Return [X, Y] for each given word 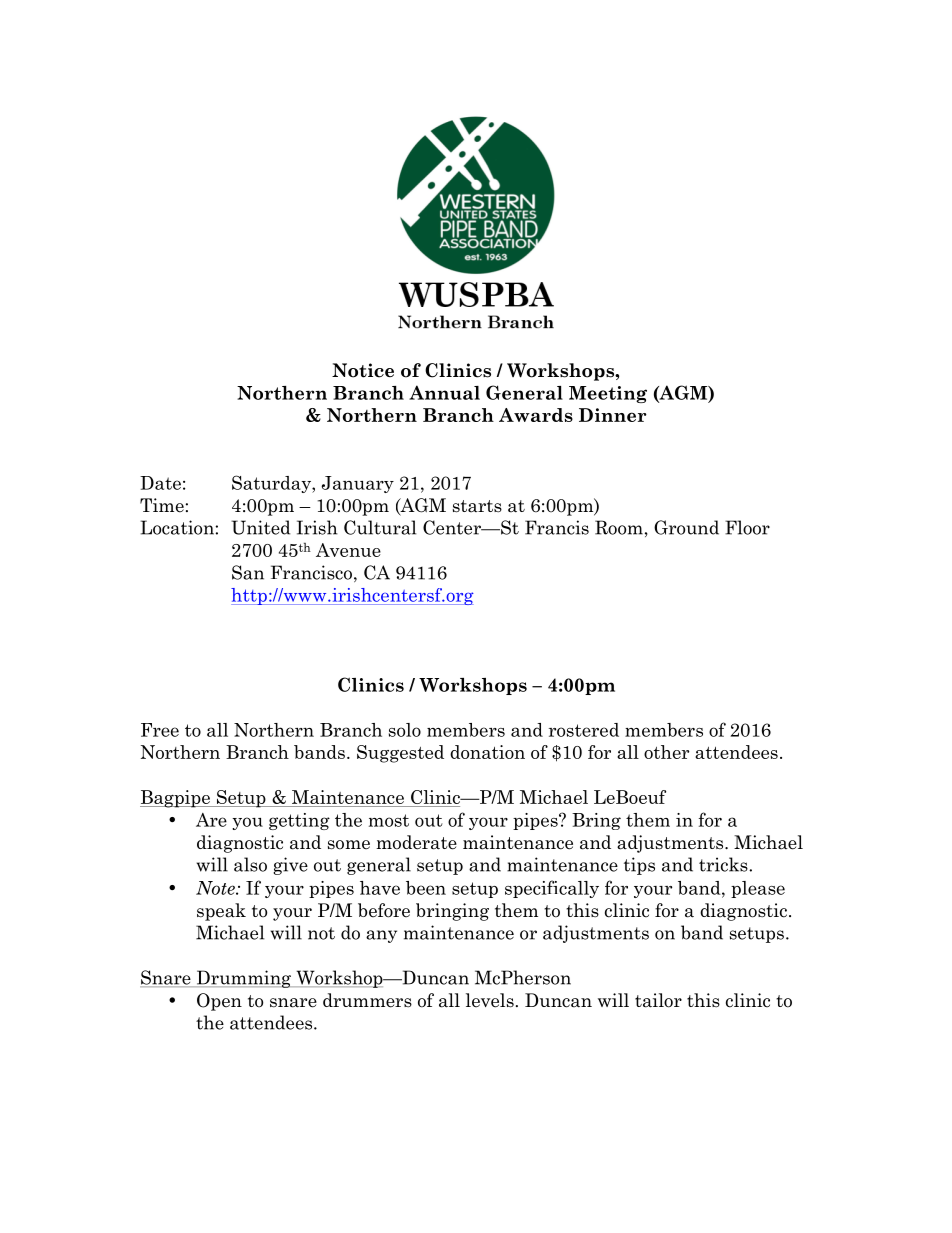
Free [160, 730]
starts [477, 506]
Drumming [244, 979]
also [250, 864]
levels [490, 1000]
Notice [363, 370]
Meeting [608, 394]
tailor [658, 1000]
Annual [444, 392]
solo [405, 730]
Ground [686, 527]
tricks [724, 864]
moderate [416, 842]
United [260, 527]
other [666, 752]
